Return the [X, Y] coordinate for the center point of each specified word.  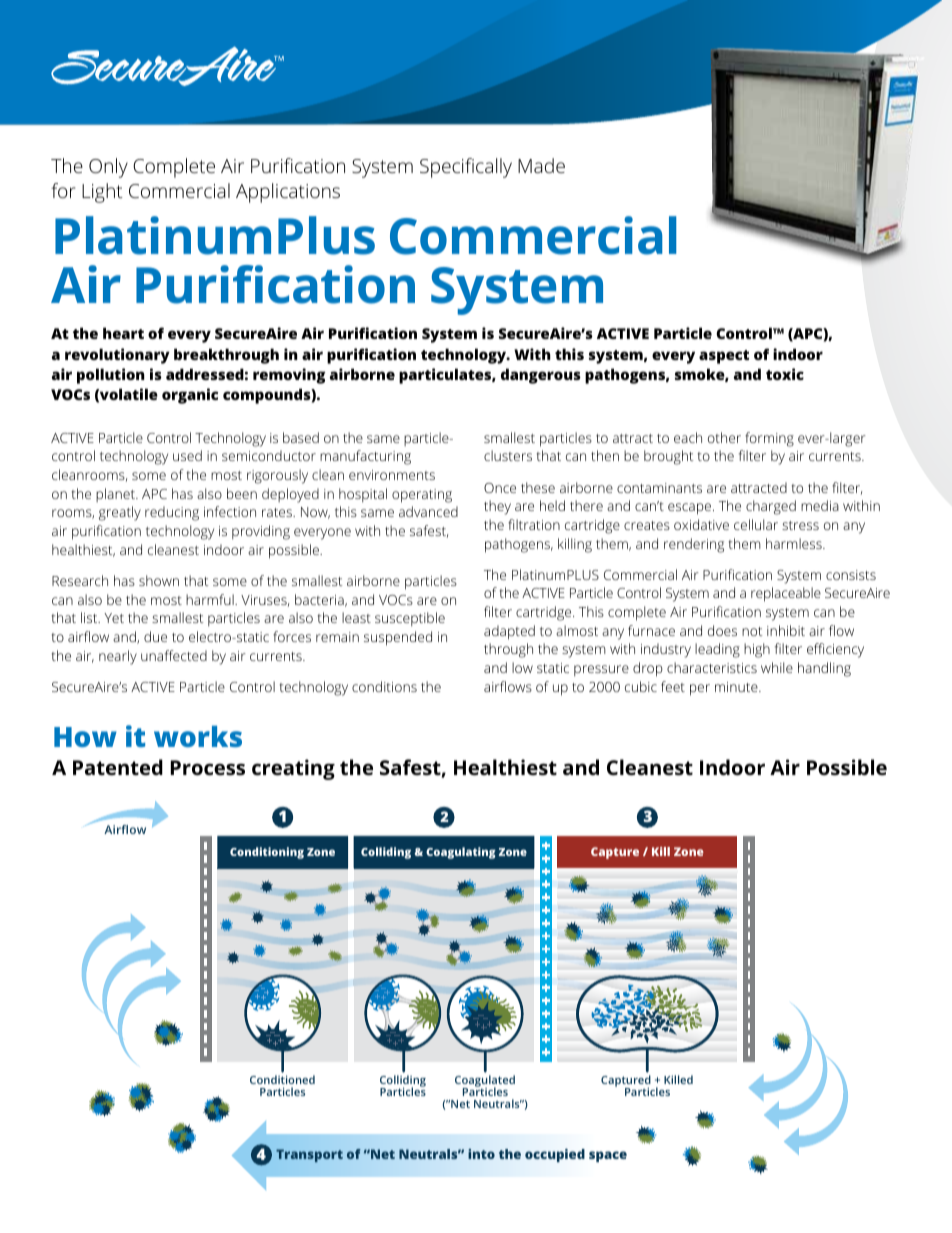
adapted [509, 632]
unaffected [174, 655]
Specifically [466, 168]
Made [541, 165]
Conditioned [282, 1079]
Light [102, 193]
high [757, 650]
